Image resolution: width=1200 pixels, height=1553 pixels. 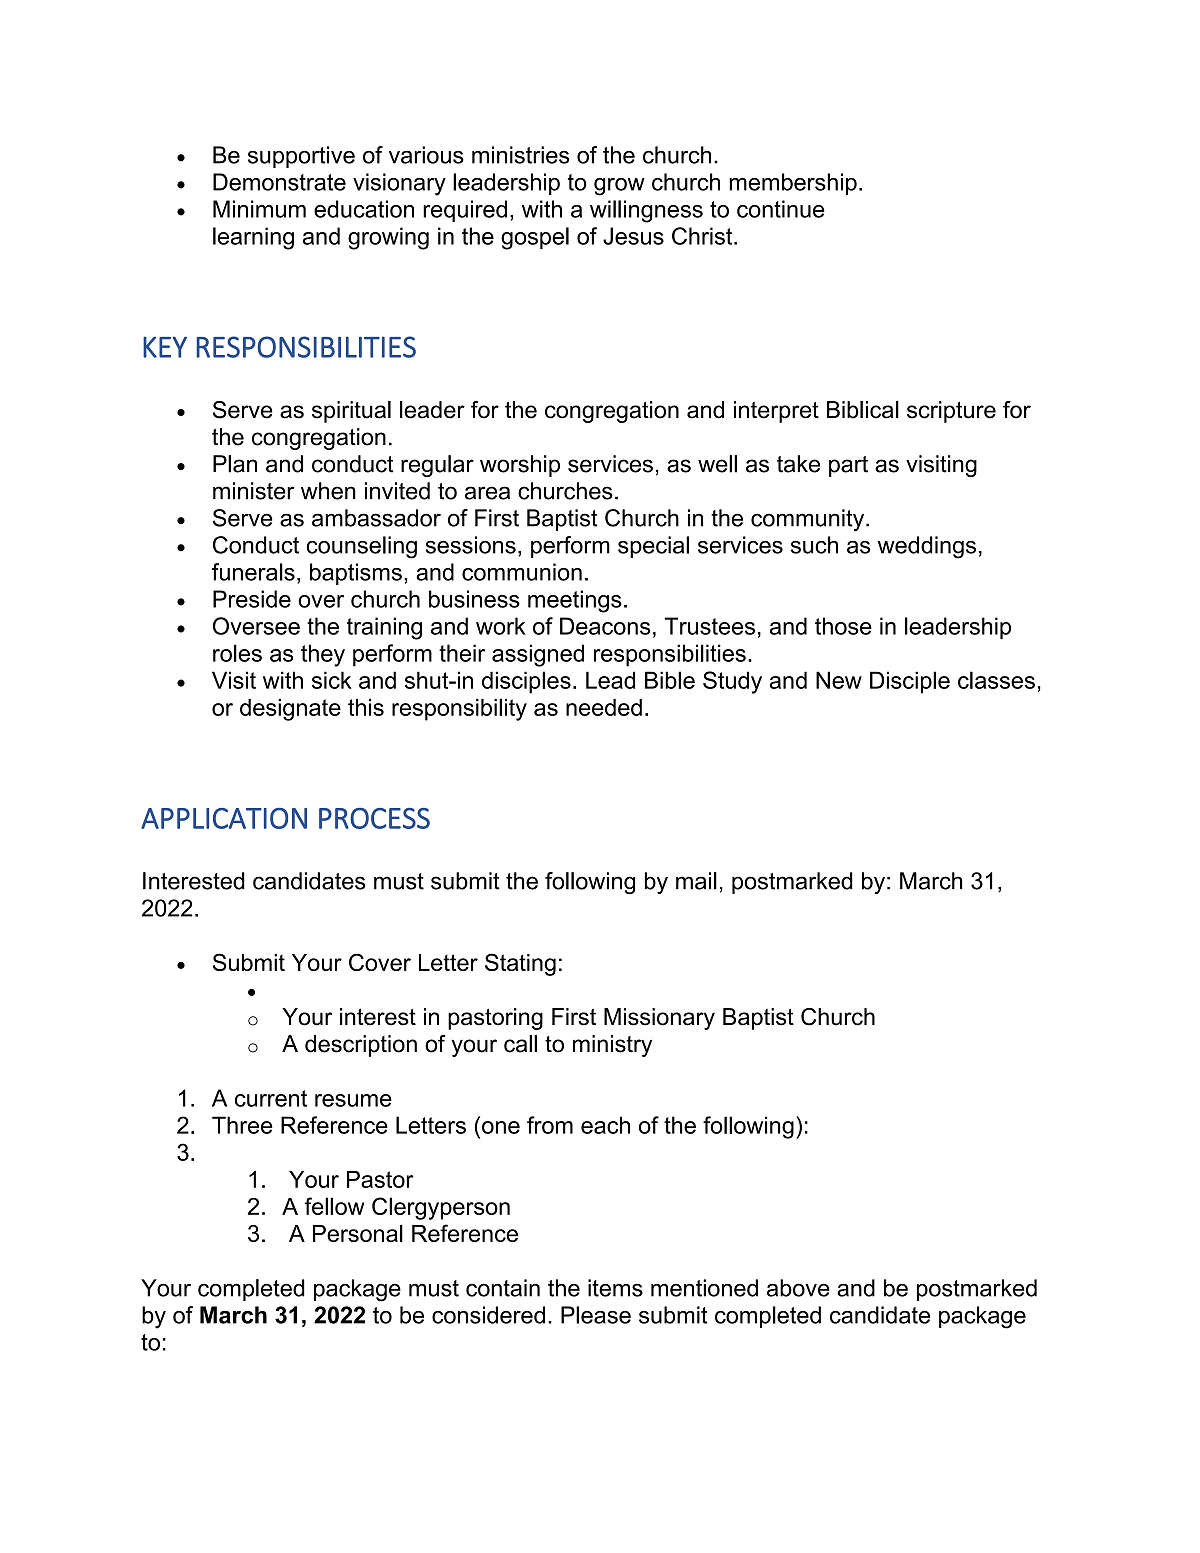 I want to click on Biblical, so click(x=863, y=410).
